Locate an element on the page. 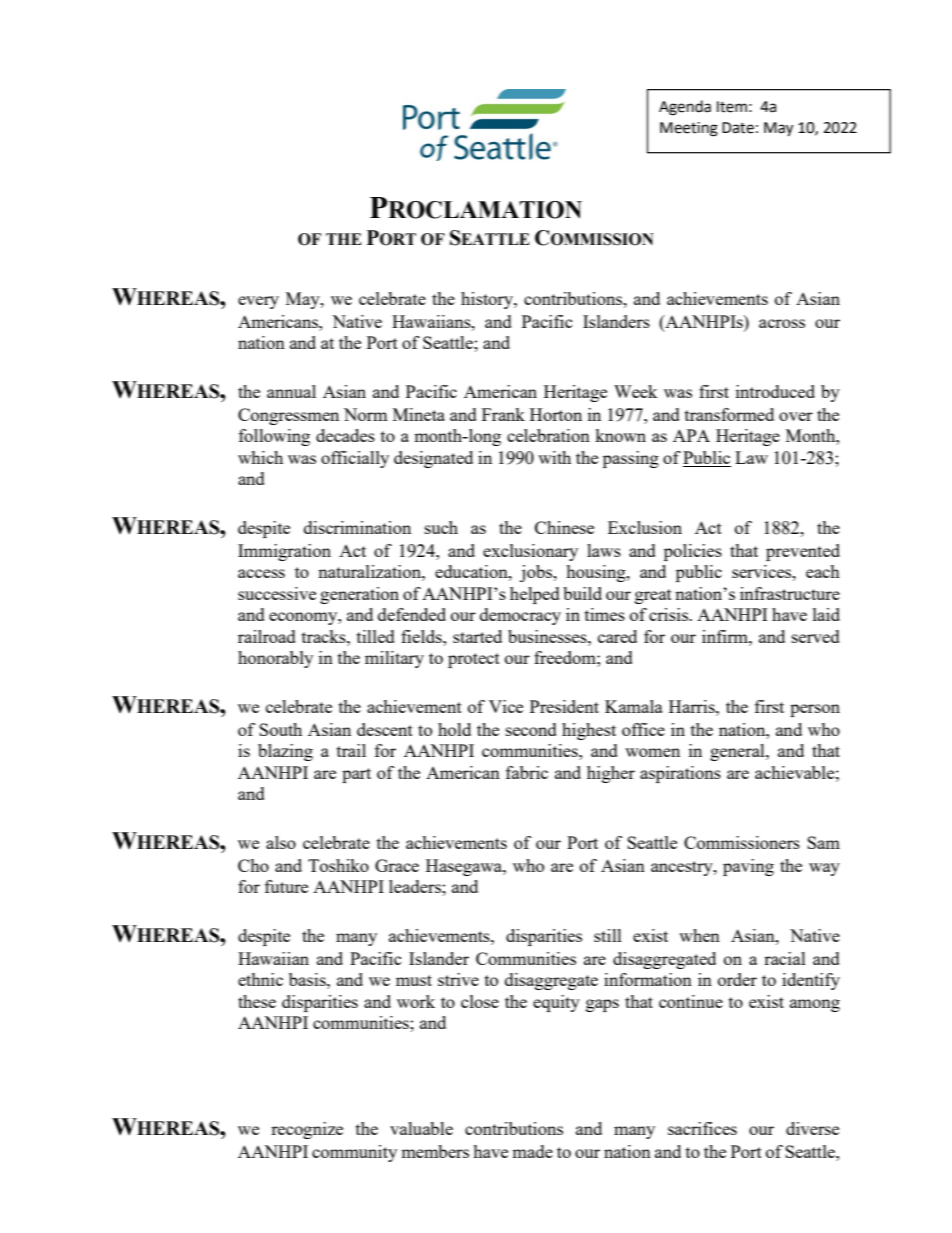  still is located at coordinates (608, 935).
